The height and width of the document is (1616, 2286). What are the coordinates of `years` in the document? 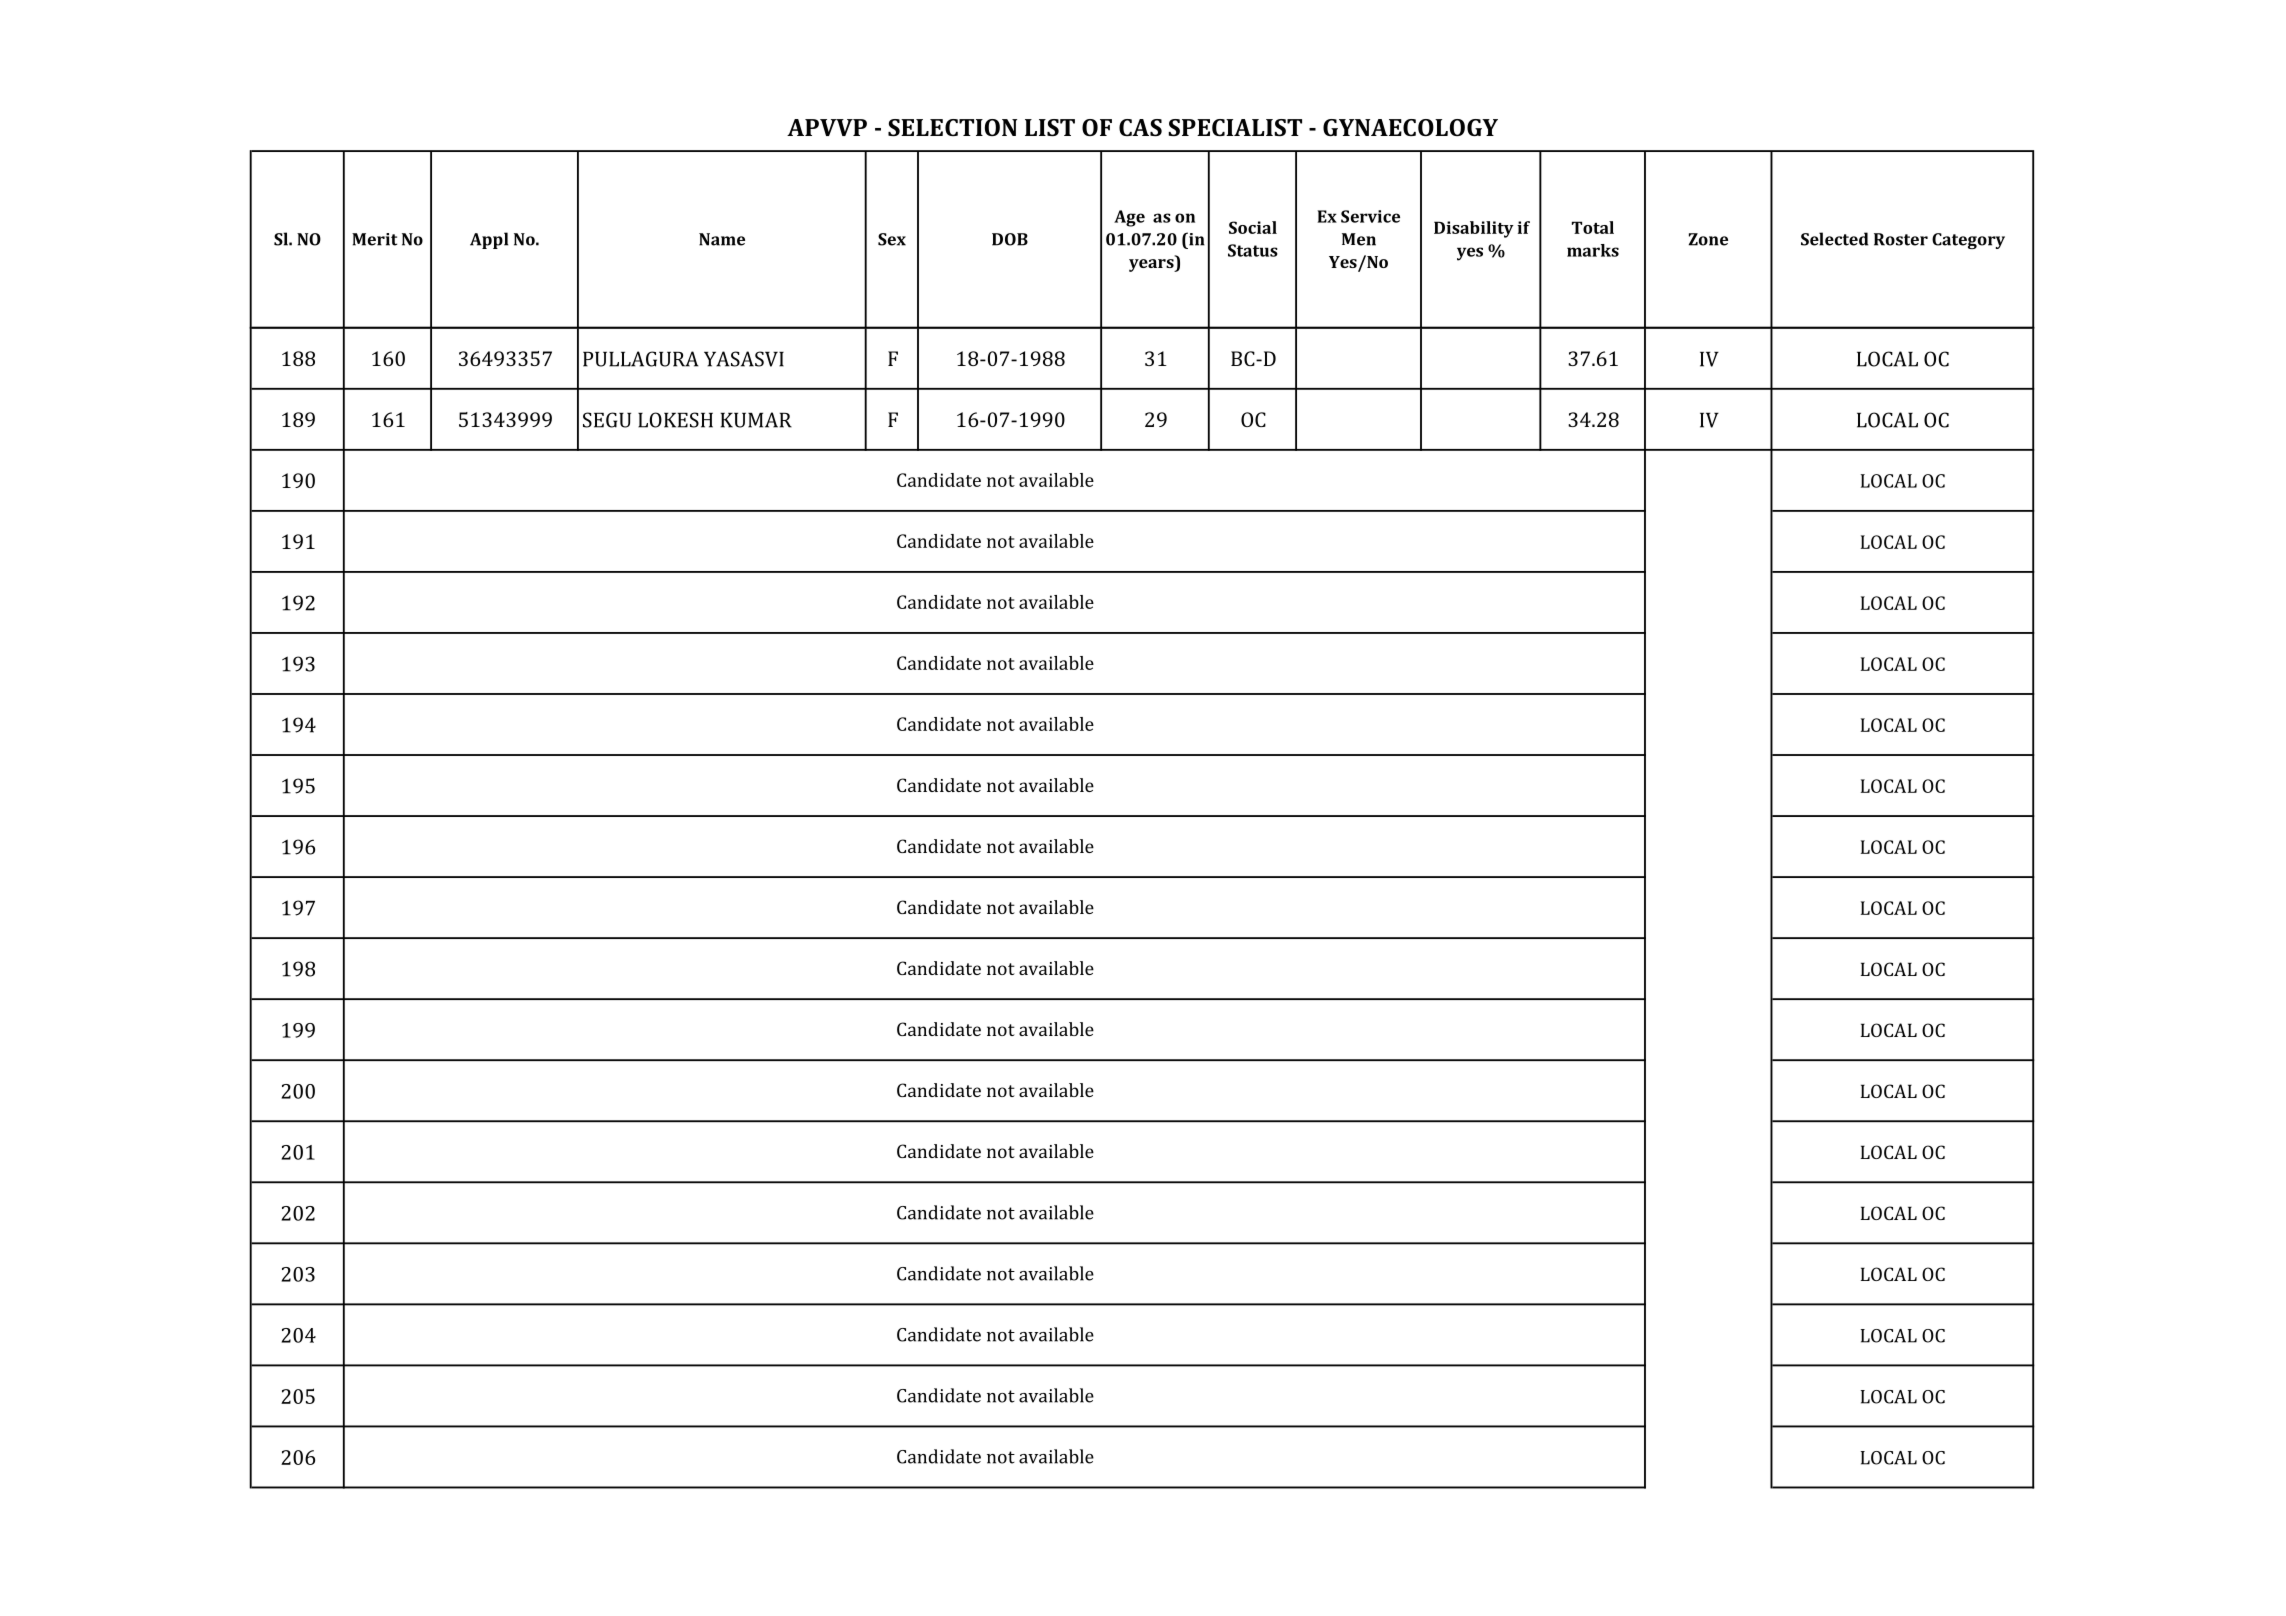 It's located at (1152, 265).
